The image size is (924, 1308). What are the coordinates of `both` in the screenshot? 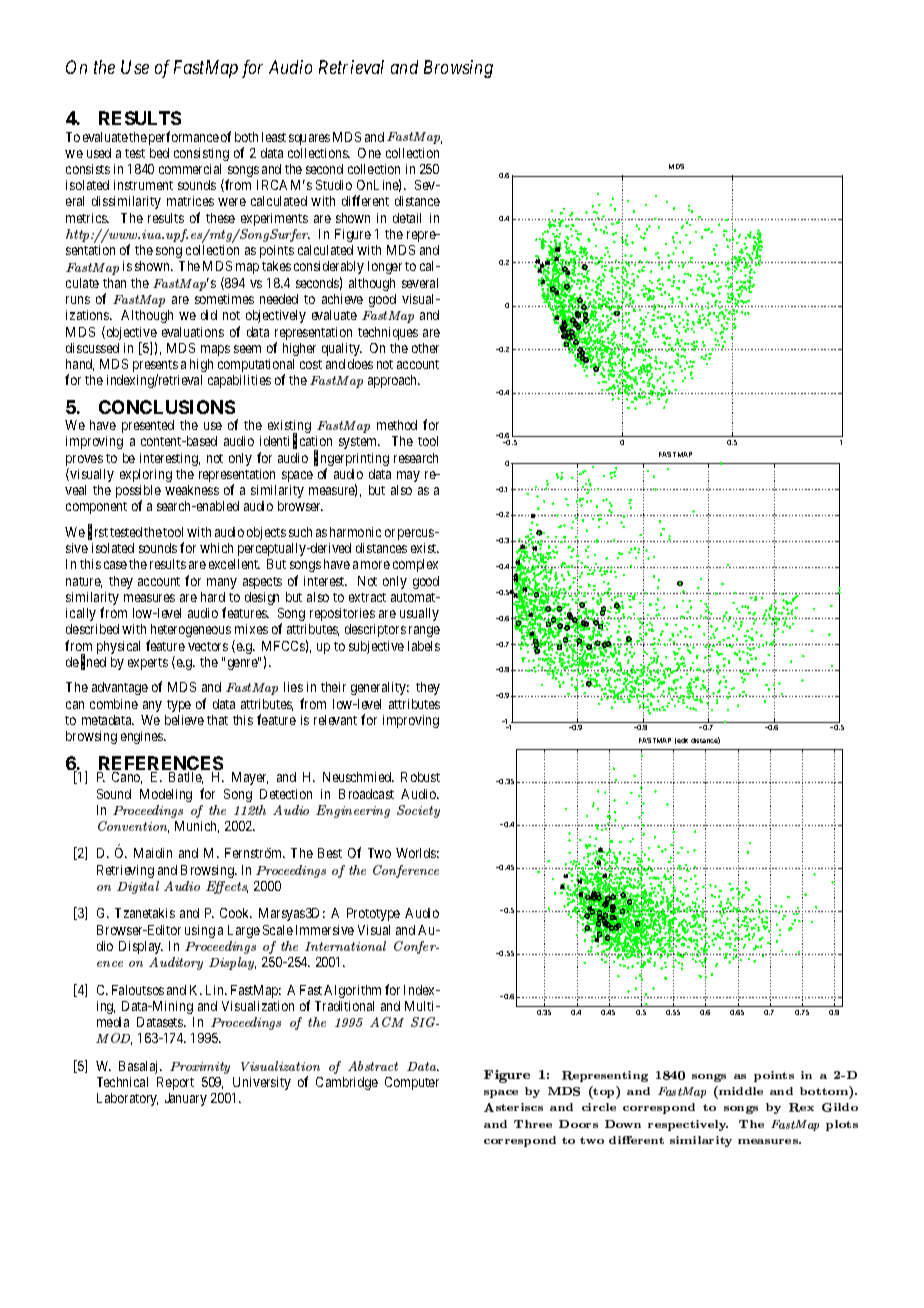 It's located at (246, 137).
